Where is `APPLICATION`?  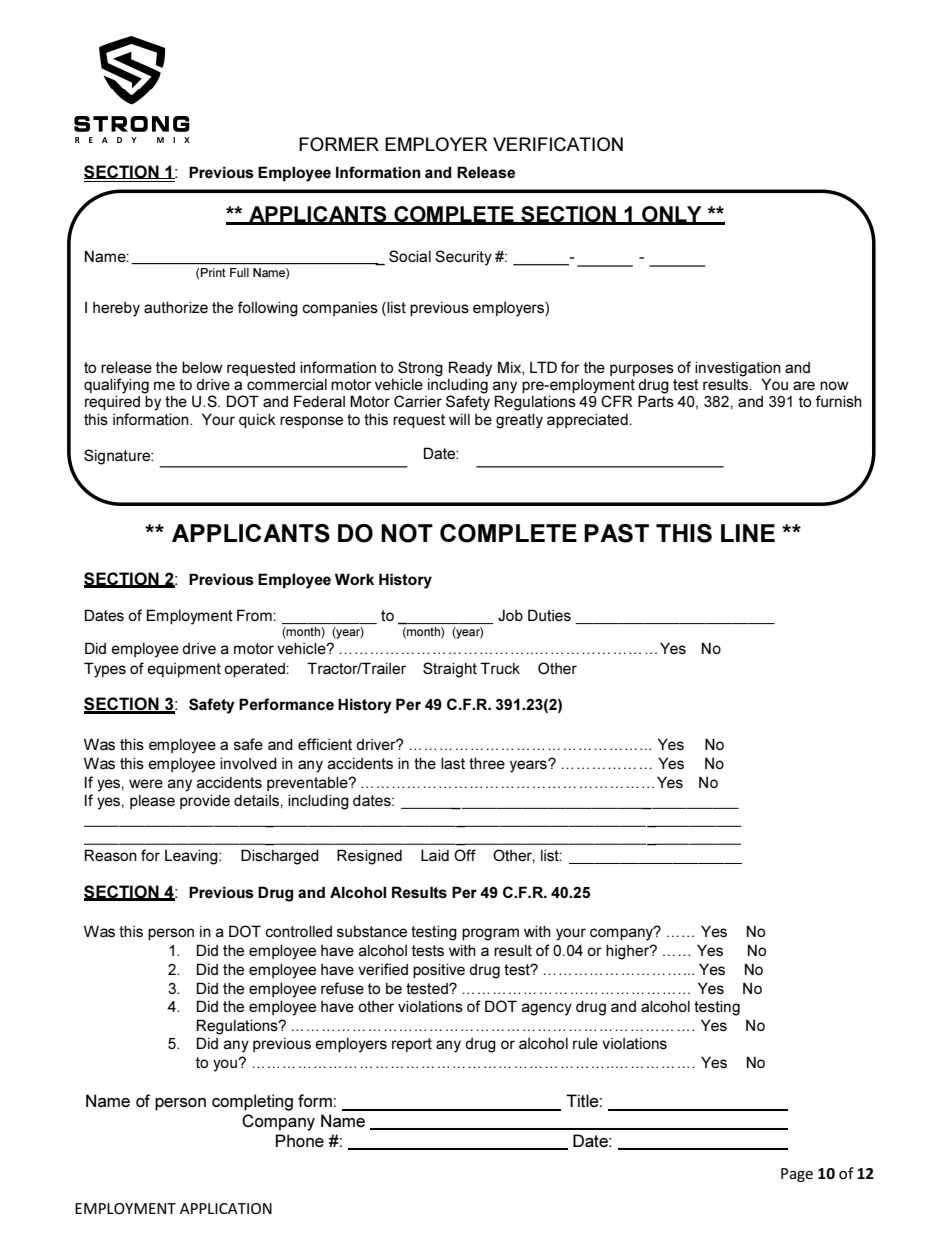
APPLICATION is located at coordinates (226, 1208).
